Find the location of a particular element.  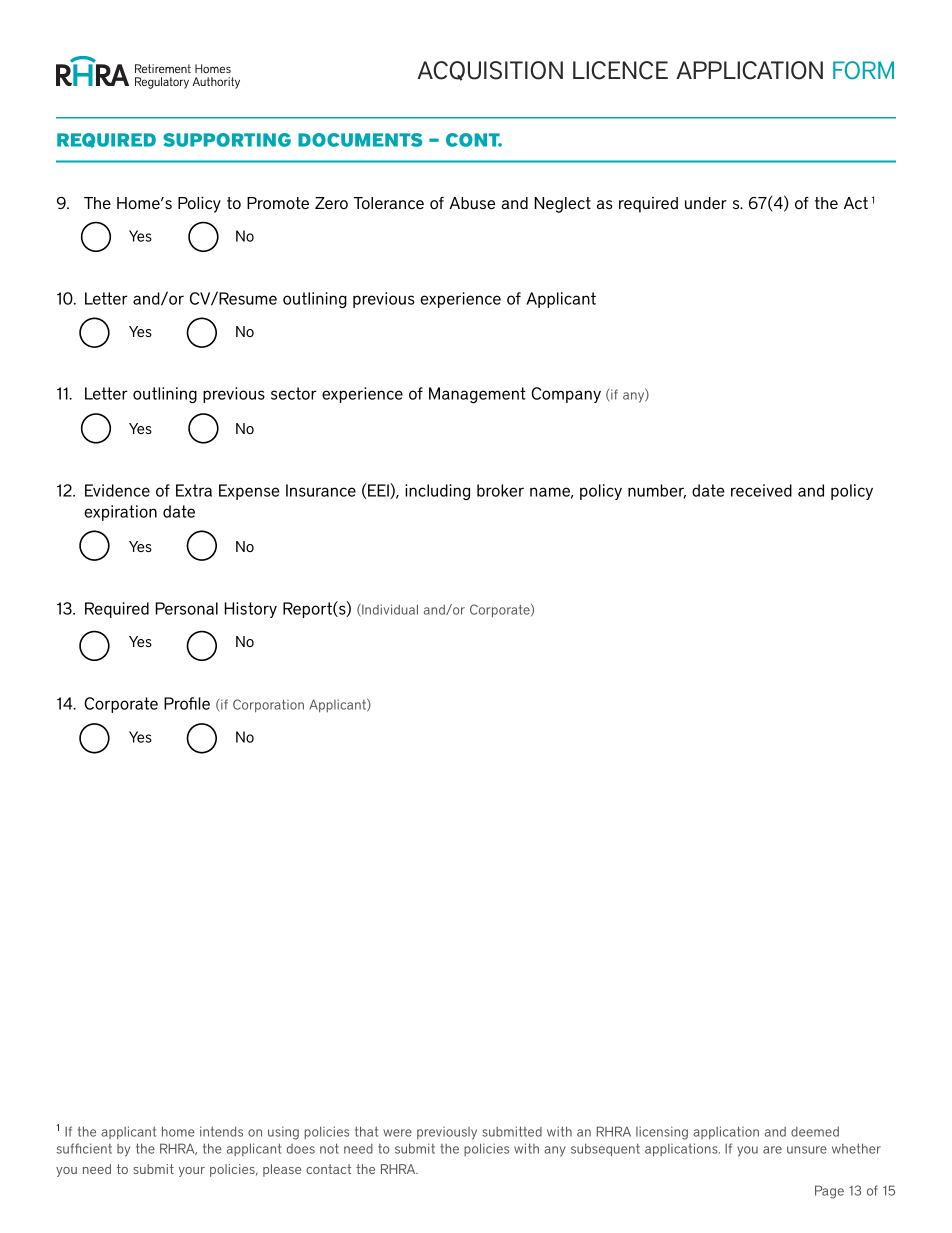

ACQUISITION is located at coordinates (490, 71).
